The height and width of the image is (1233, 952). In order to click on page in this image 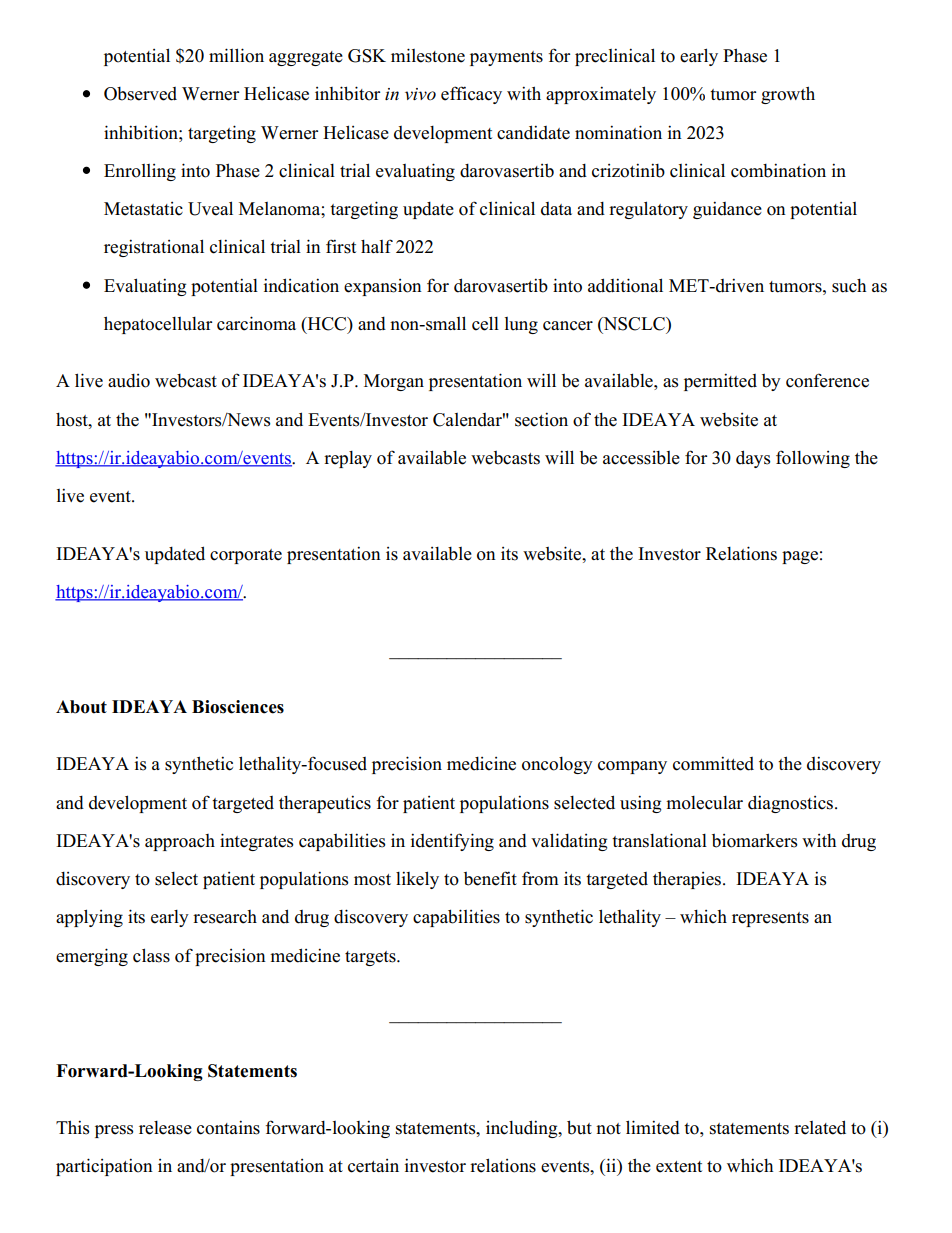, I will do `click(800, 557)`.
